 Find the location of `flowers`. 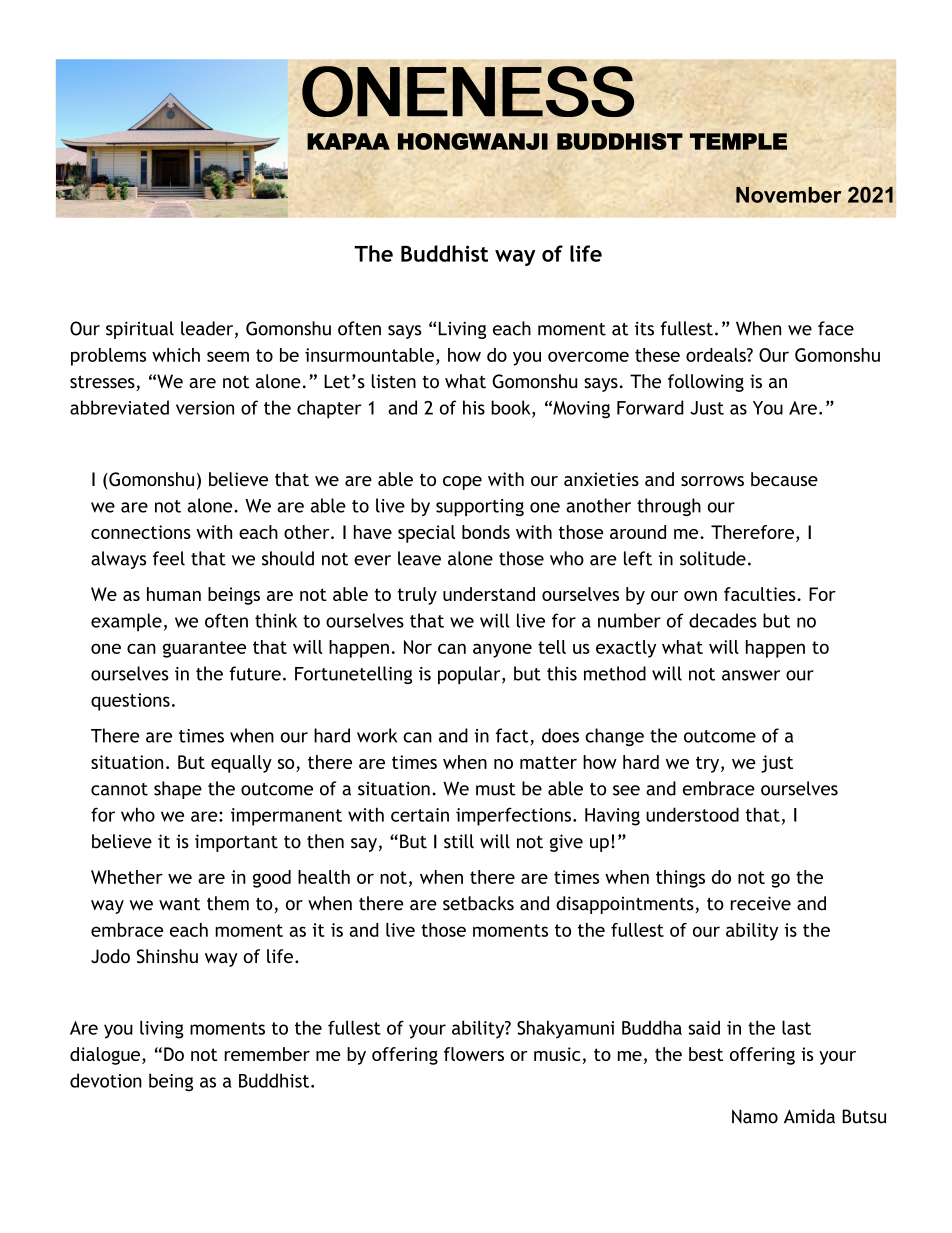

flowers is located at coordinates (474, 1054).
